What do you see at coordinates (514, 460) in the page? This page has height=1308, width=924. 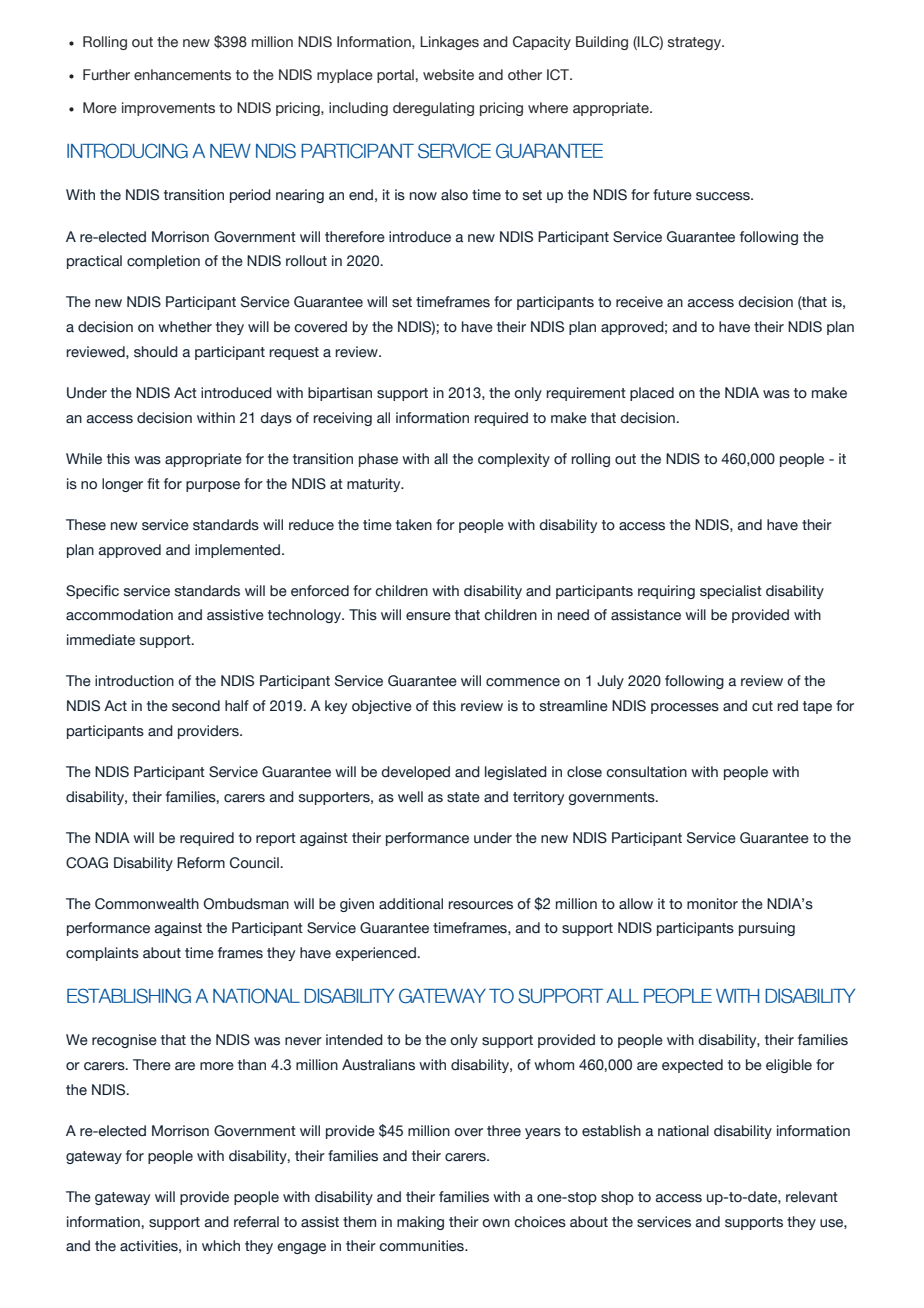 I see `complexity` at bounding box center [514, 460].
